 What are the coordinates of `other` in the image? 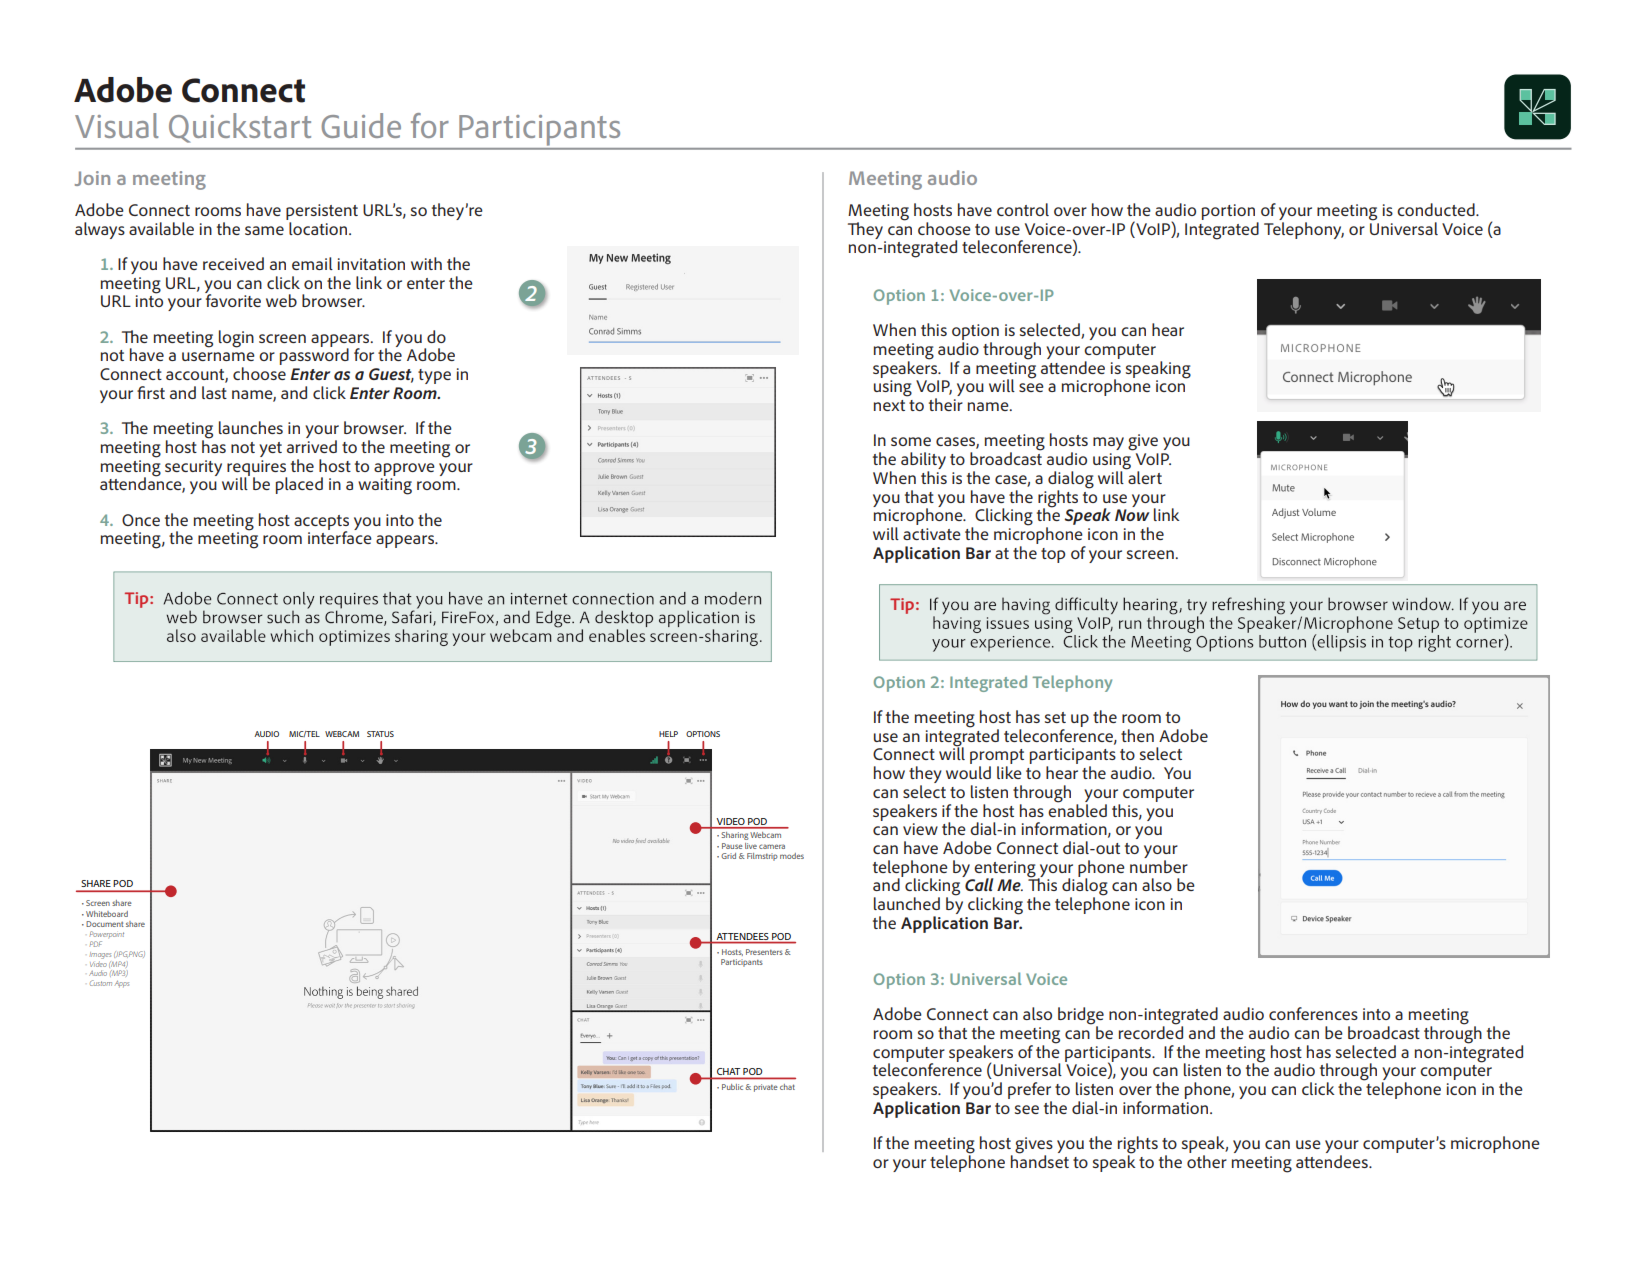 It's located at (1207, 1161).
